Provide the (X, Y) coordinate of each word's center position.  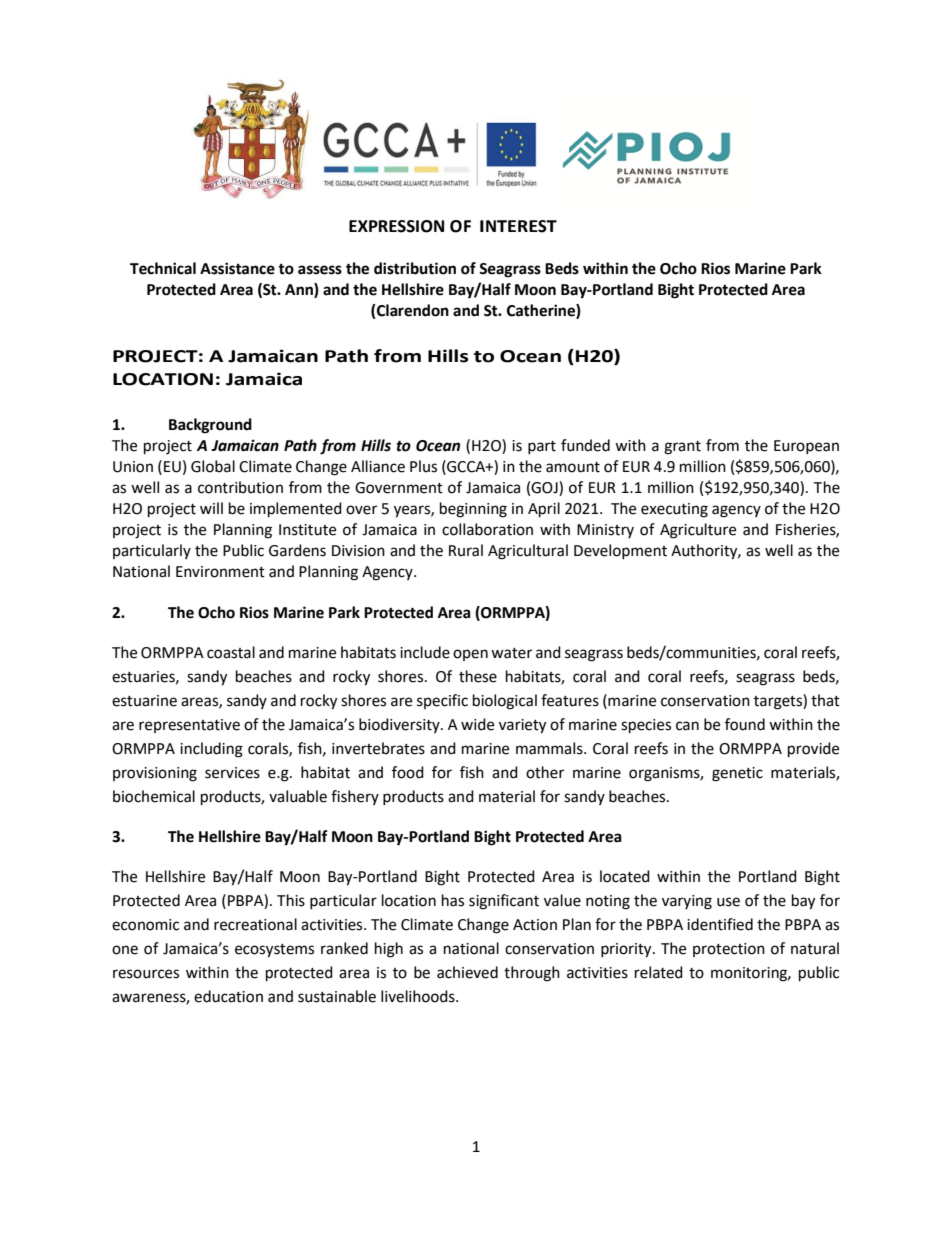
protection (729, 950)
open (470, 655)
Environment (220, 572)
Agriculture (698, 531)
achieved (467, 972)
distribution (415, 268)
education (228, 996)
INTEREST (518, 226)
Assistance (237, 268)
